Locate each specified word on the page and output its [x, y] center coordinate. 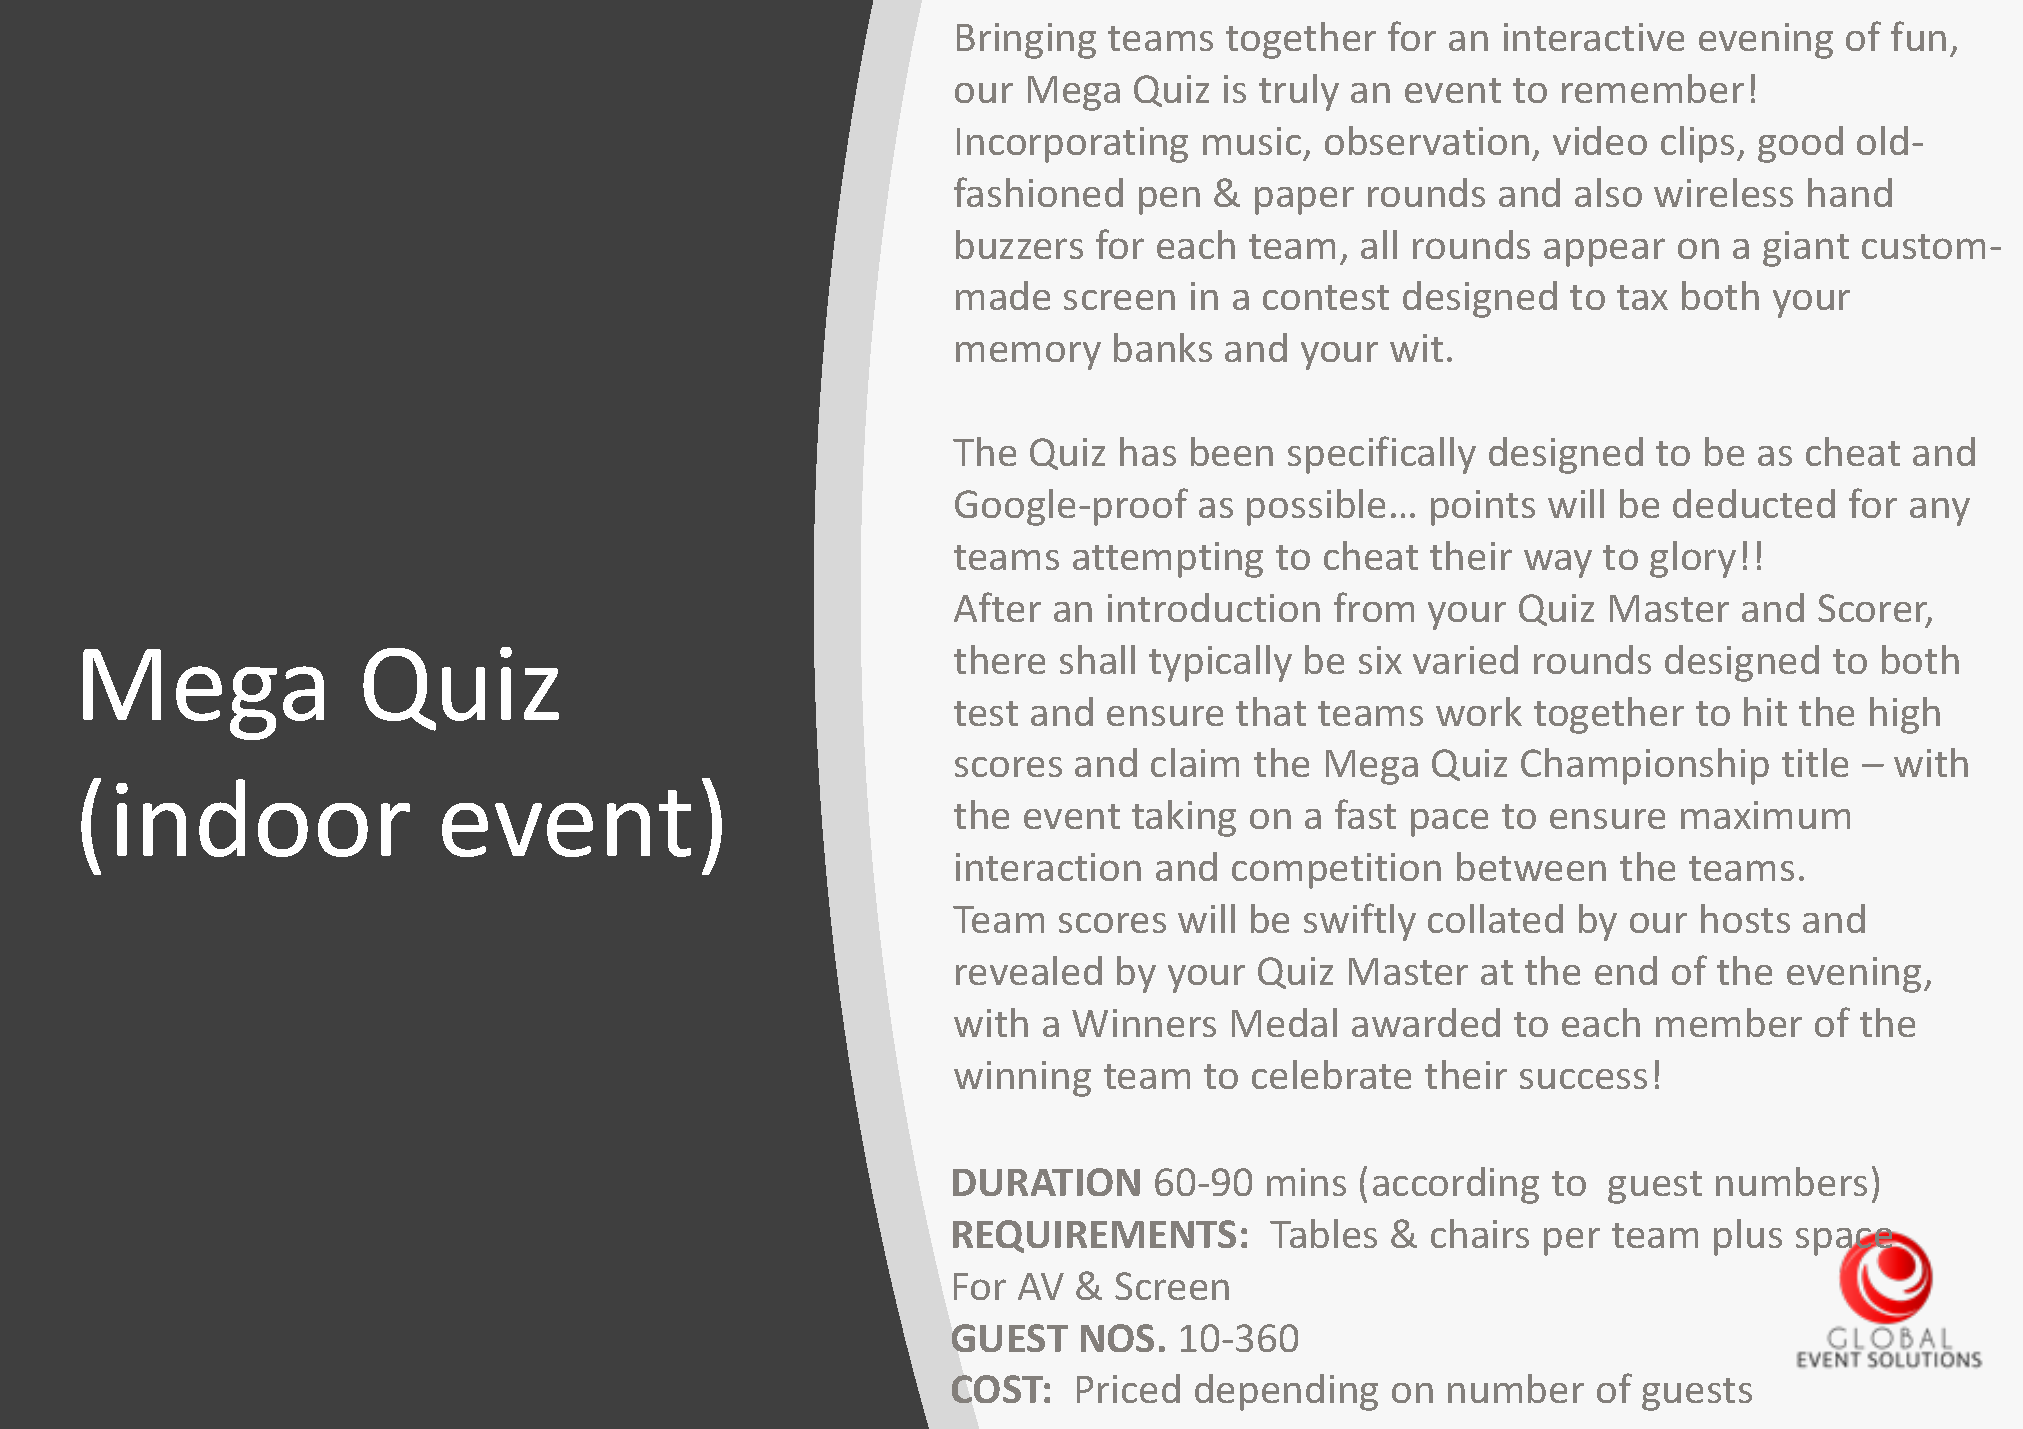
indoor [263, 818]
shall [1097, 659]
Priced [1128, 1388]
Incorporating [1072, 145]
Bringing [1026, 41]
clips [1697, 144]
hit [1765, 711]
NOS [1117, 1338]
